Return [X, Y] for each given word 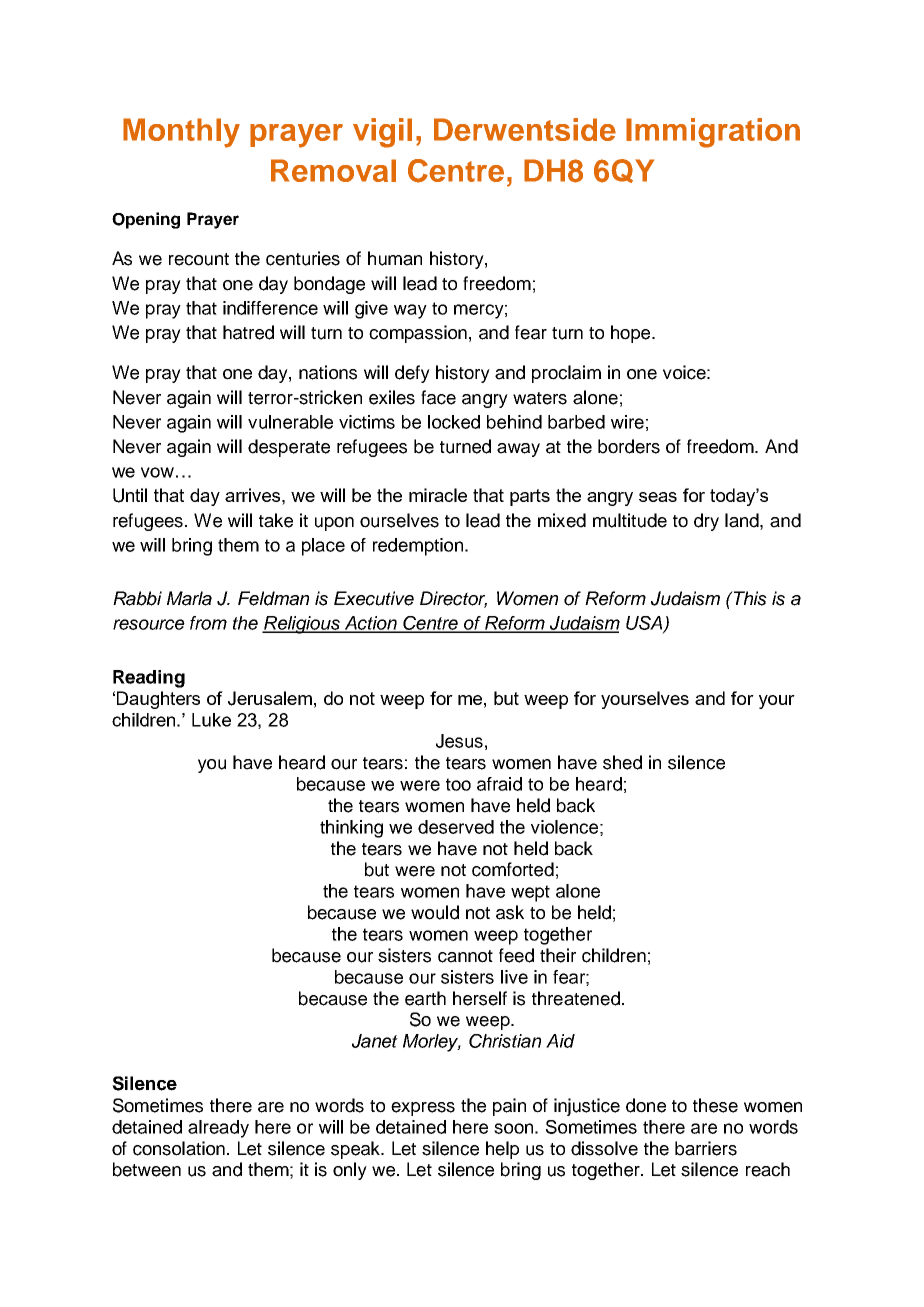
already [218, 1129]
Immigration [713, 133]
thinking [351, 829]
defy [412, 374]
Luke [211, 720]
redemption [418, 547]
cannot [465, 956]
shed [622, 762]
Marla [189, 598]
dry [706, 522]
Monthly [181, 133]
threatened [576, 998]
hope [632, 334]
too [458, 784]
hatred [248, 332]
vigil [382, 133]
